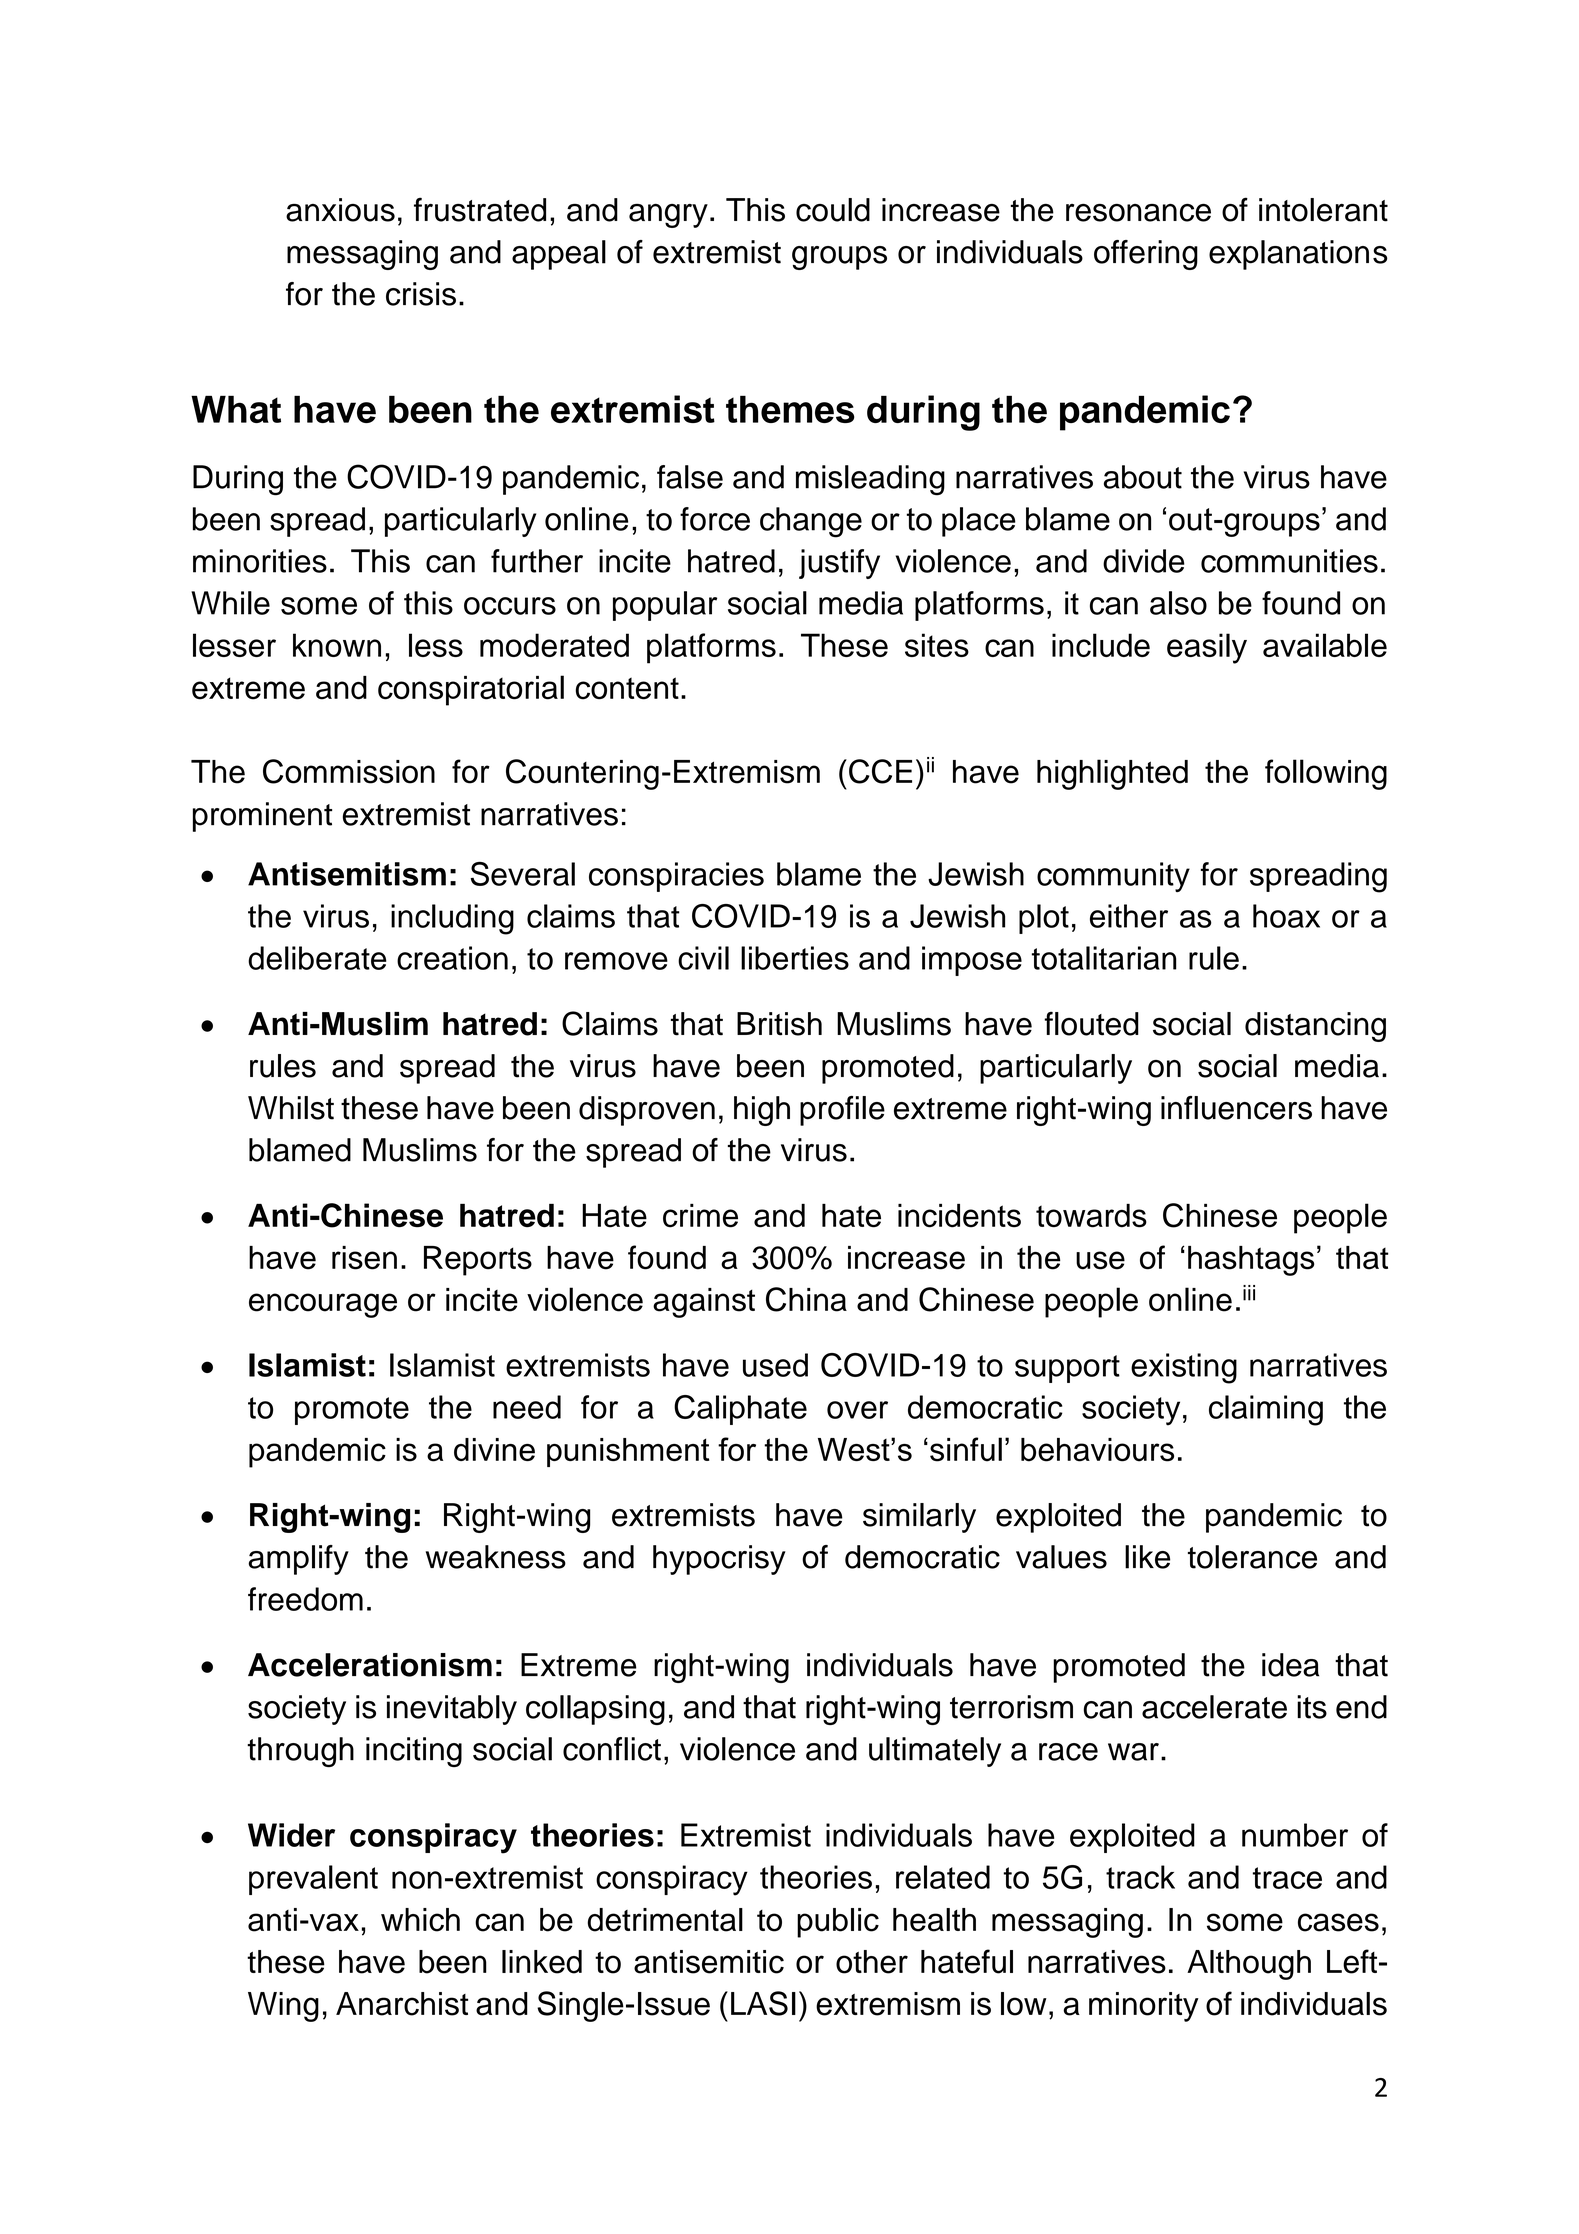  Describe the element at coordinates (1298, 255) in the document. I see `explanations` at that location.
